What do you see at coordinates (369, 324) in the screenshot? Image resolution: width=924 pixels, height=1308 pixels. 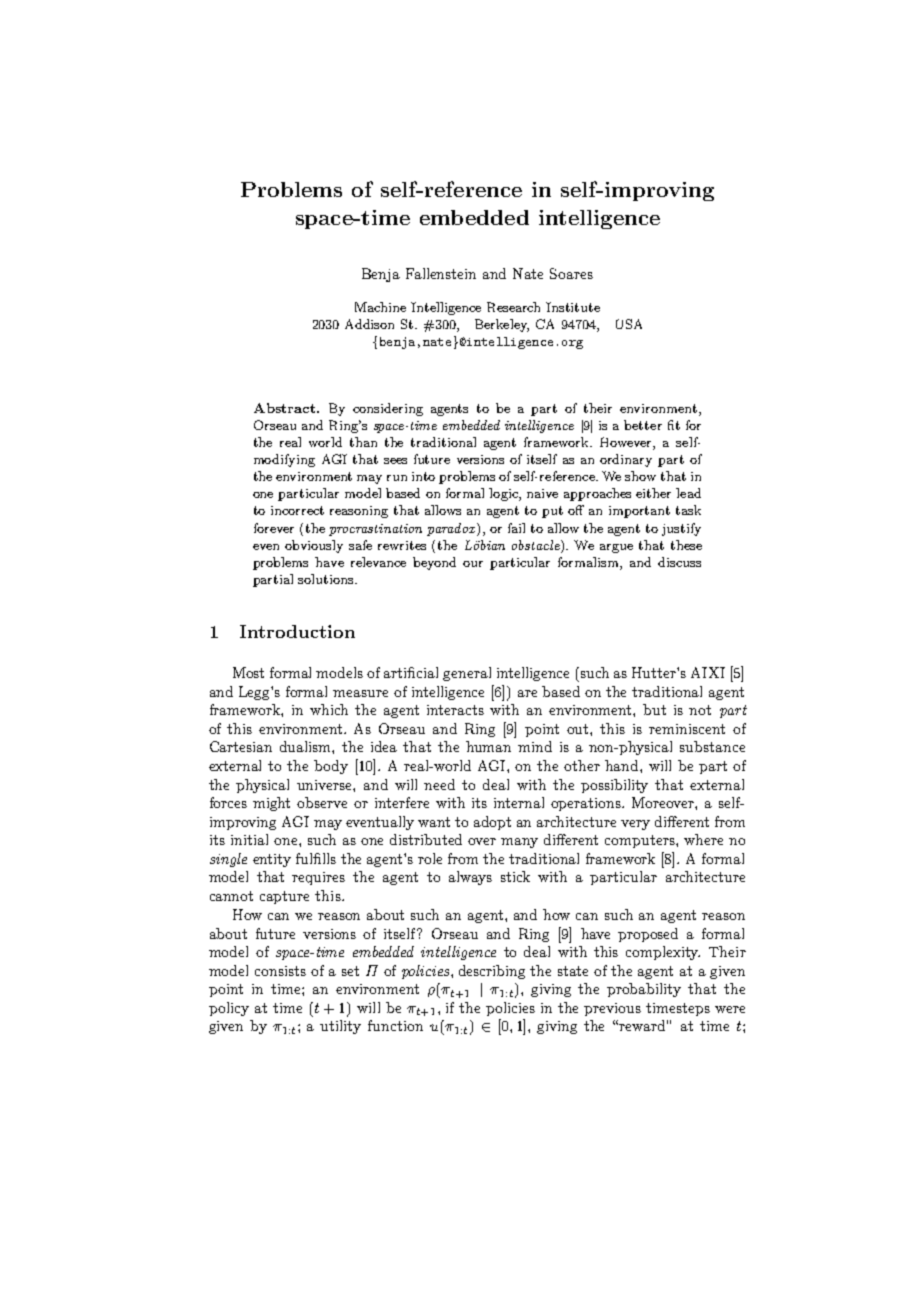 I see `Addison` at bounding box center [369, 324].
